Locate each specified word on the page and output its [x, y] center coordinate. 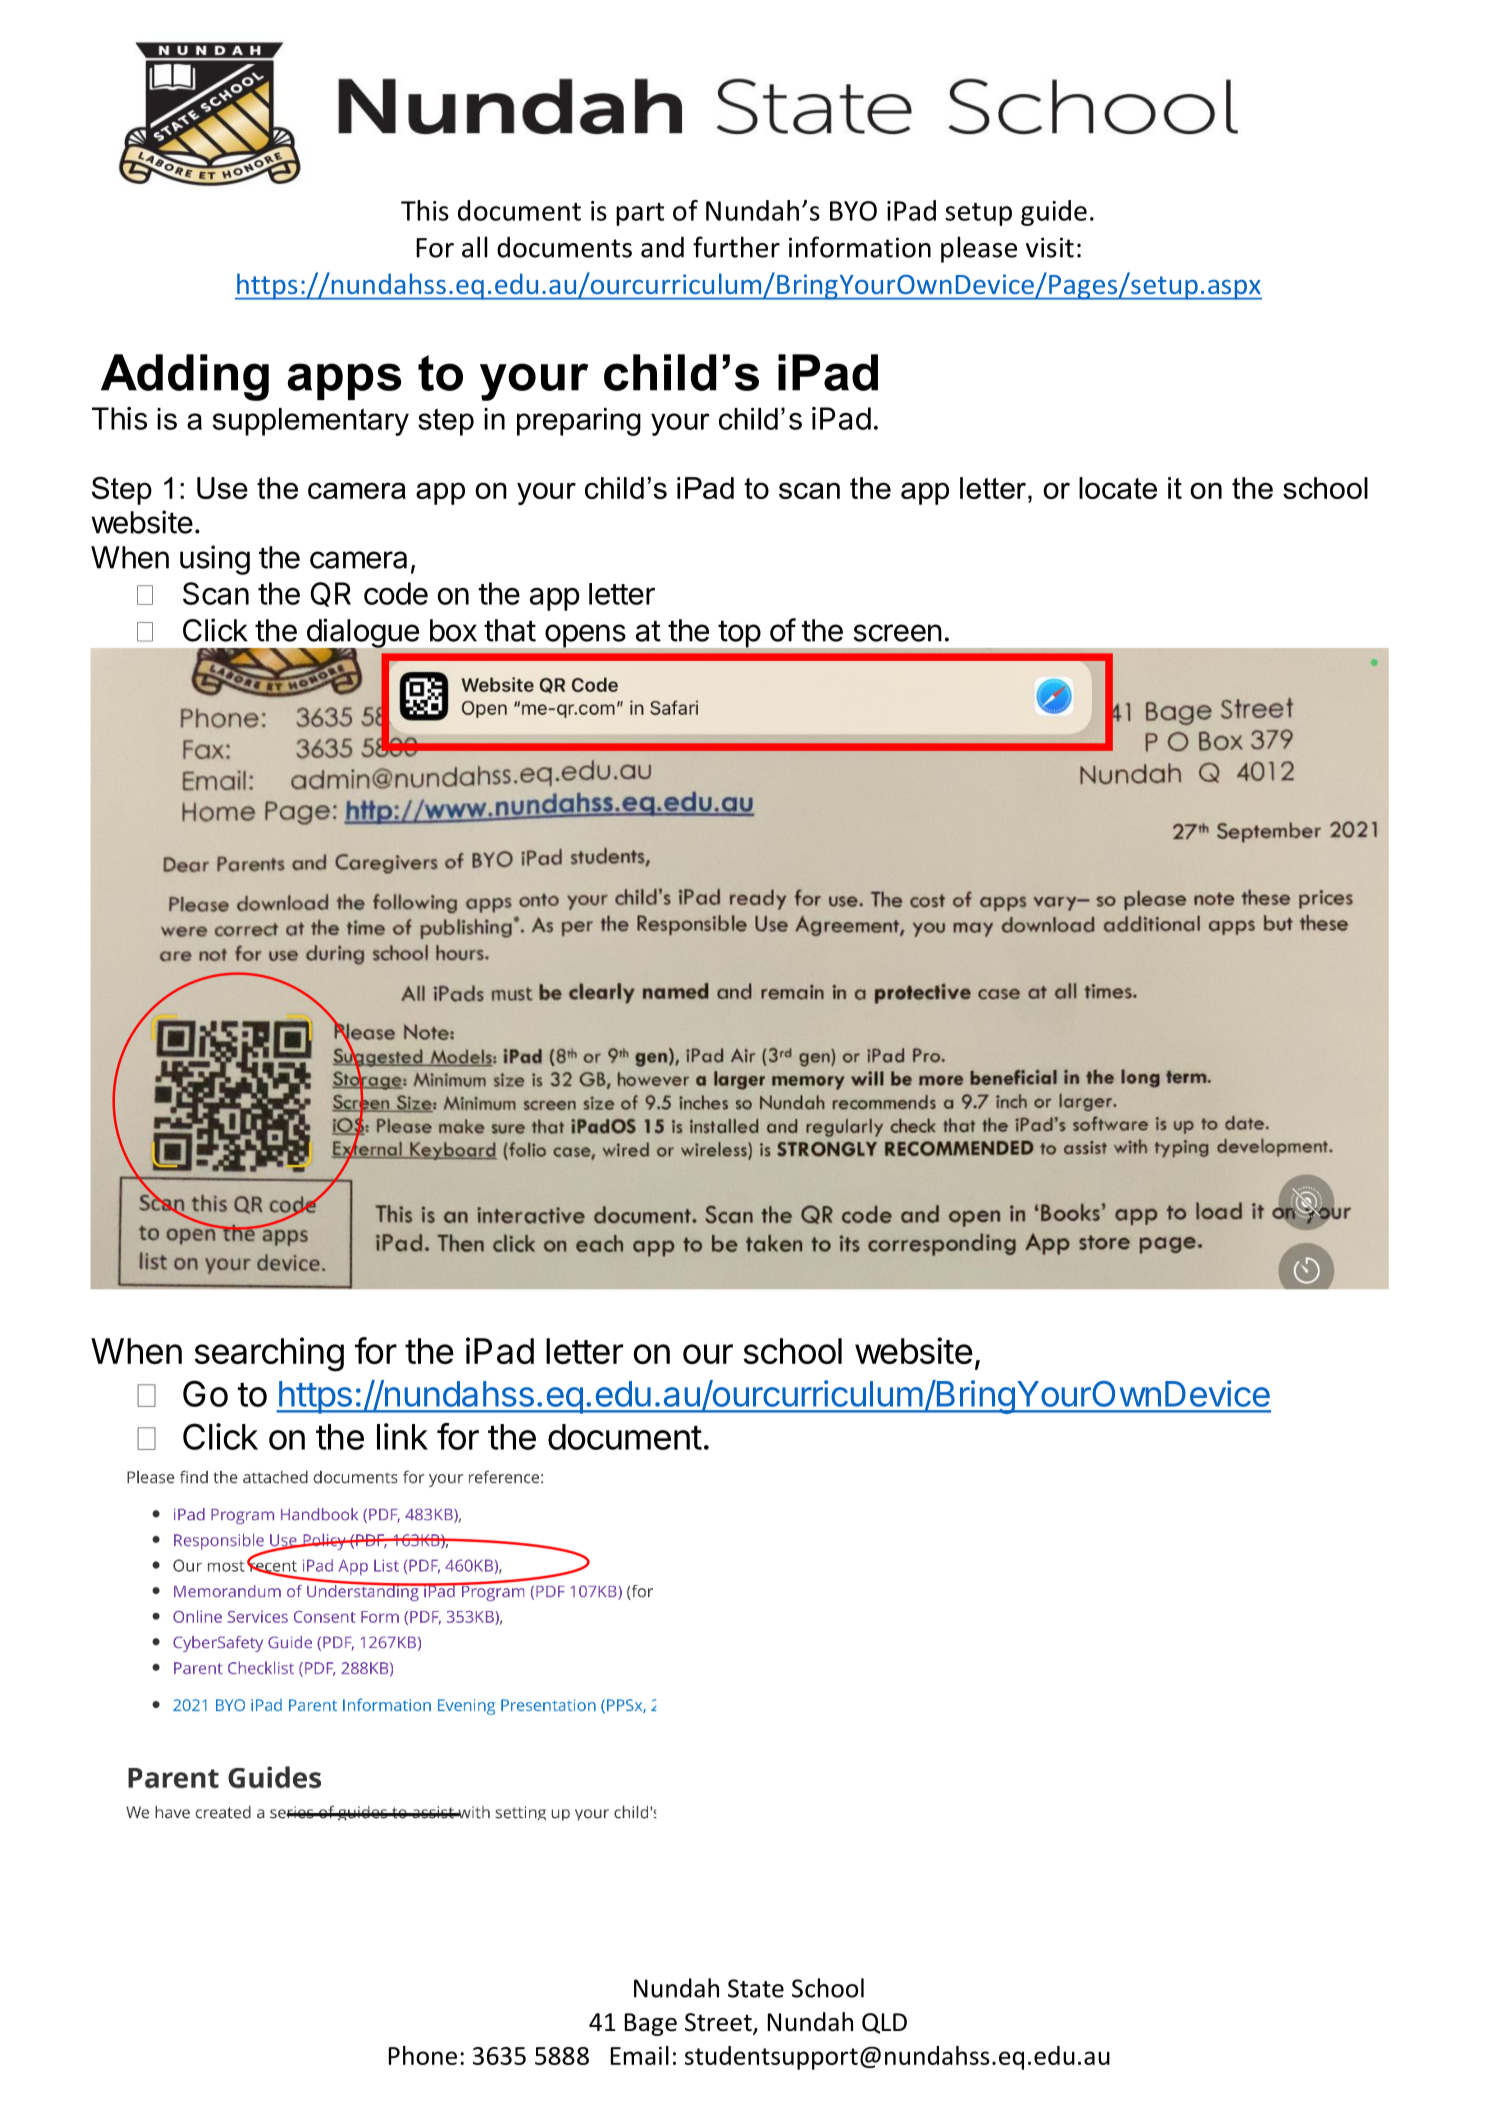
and [662, 247]
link [402, 1436]
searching [269, 1354]
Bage [651, 2024]
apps [344, 381]
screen [897, 633]
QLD [884, 2023]
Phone [423, 2055]
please [979, 249]
